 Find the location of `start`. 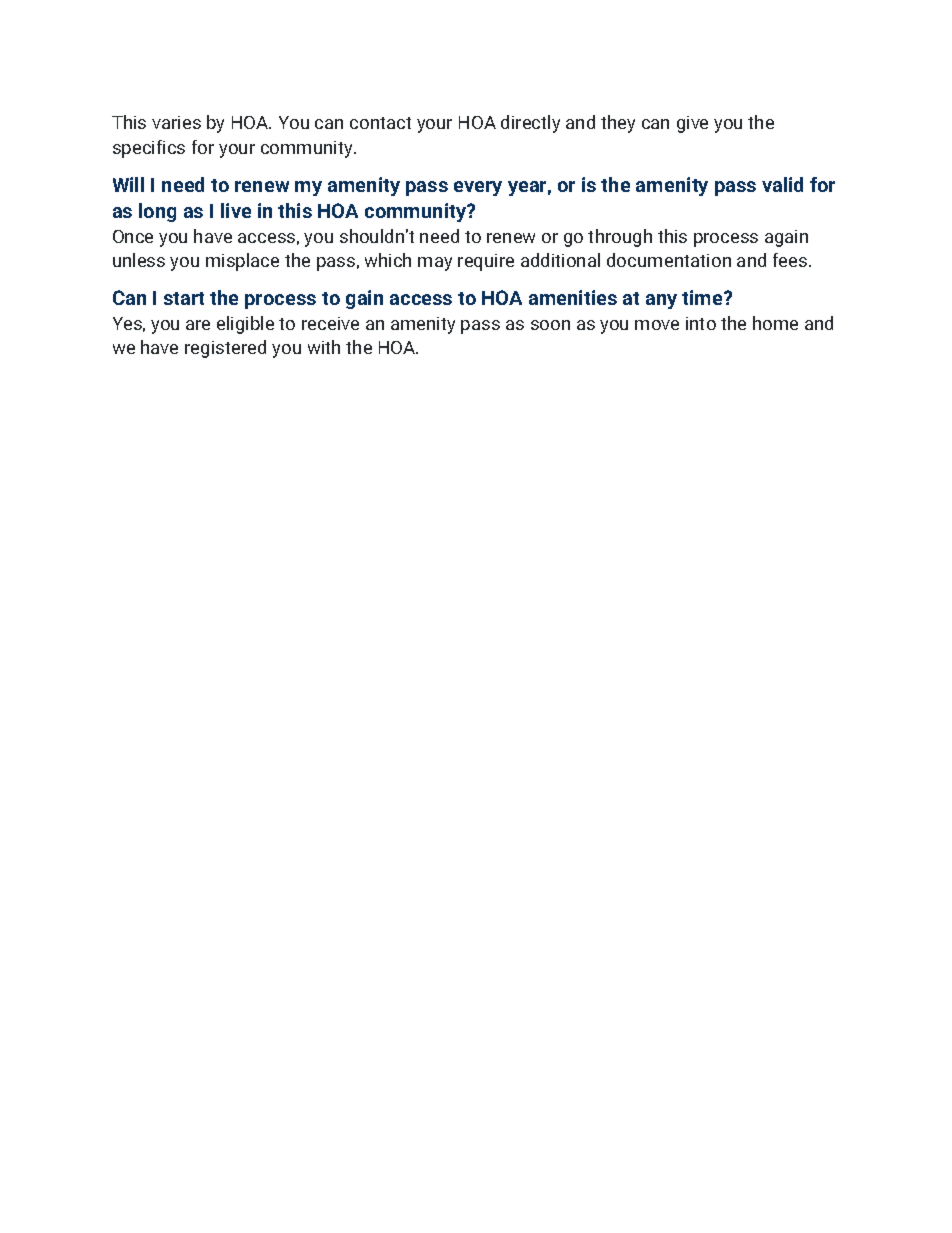

start is located at coordinates (184, 298).
